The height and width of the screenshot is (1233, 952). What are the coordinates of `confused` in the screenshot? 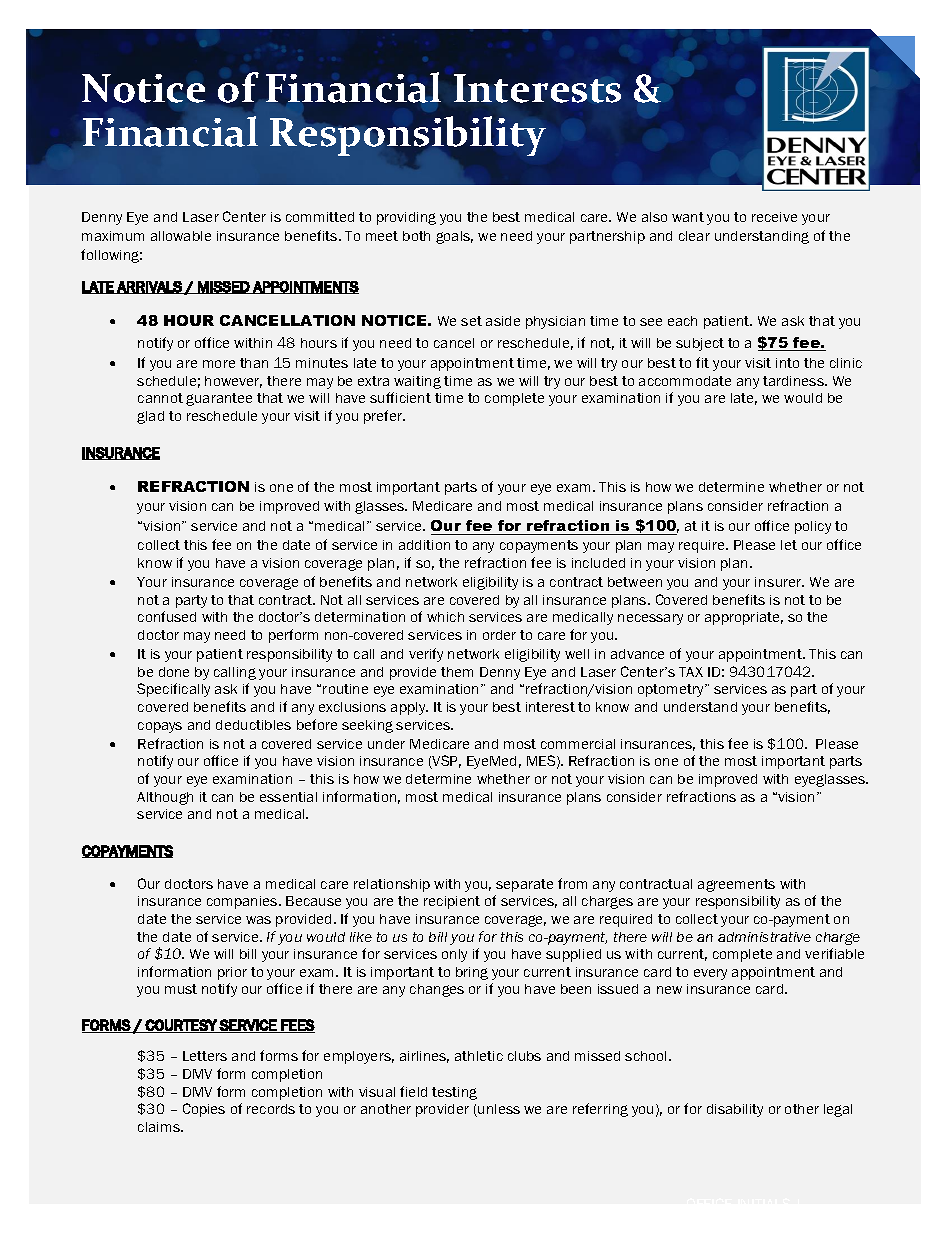 It's located at (167, 616).
